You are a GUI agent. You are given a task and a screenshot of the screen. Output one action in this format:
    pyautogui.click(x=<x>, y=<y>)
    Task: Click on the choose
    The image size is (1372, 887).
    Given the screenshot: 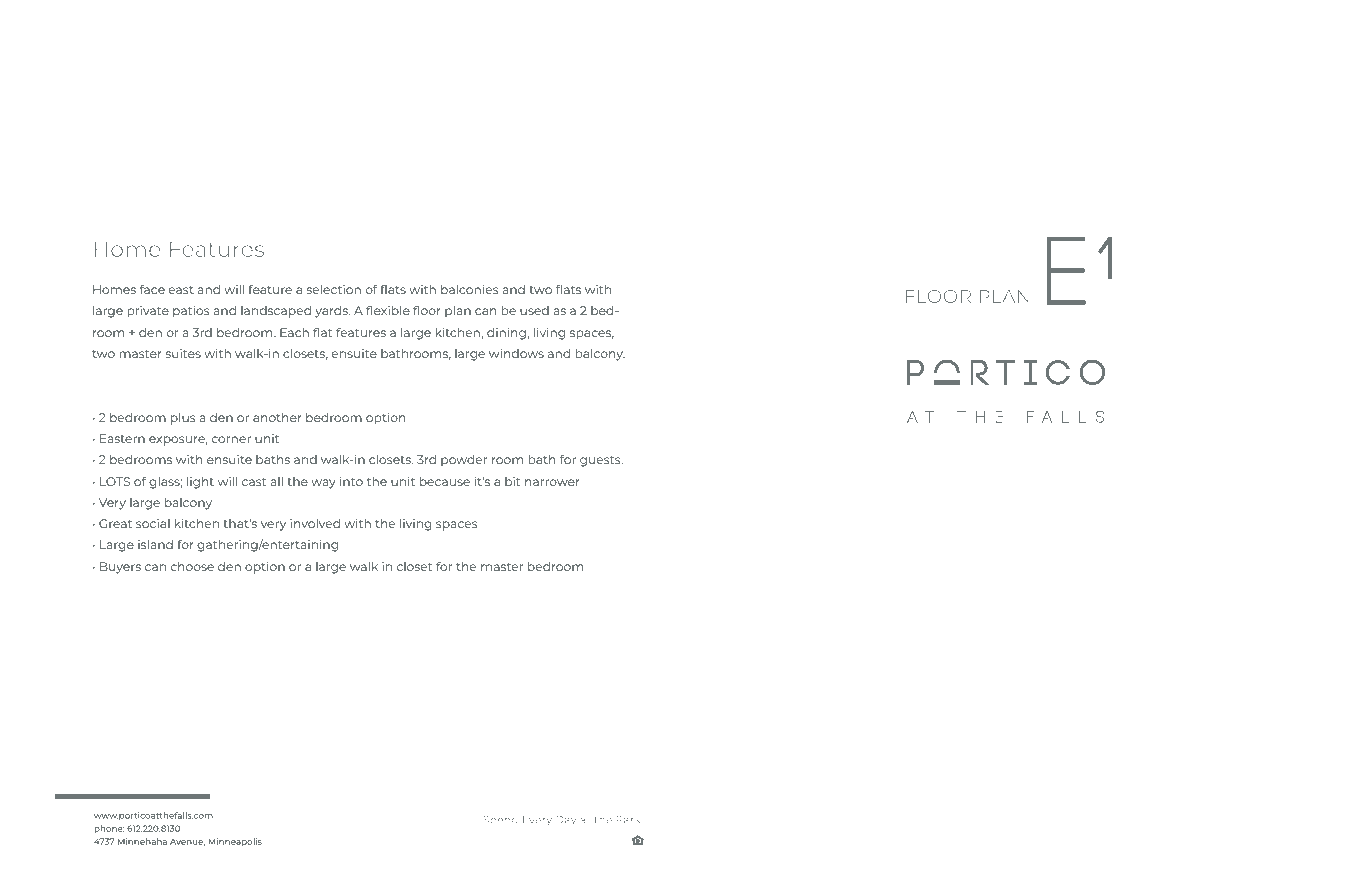 What is the action you would take?
    pyautogui.click(x=192, y=566)
